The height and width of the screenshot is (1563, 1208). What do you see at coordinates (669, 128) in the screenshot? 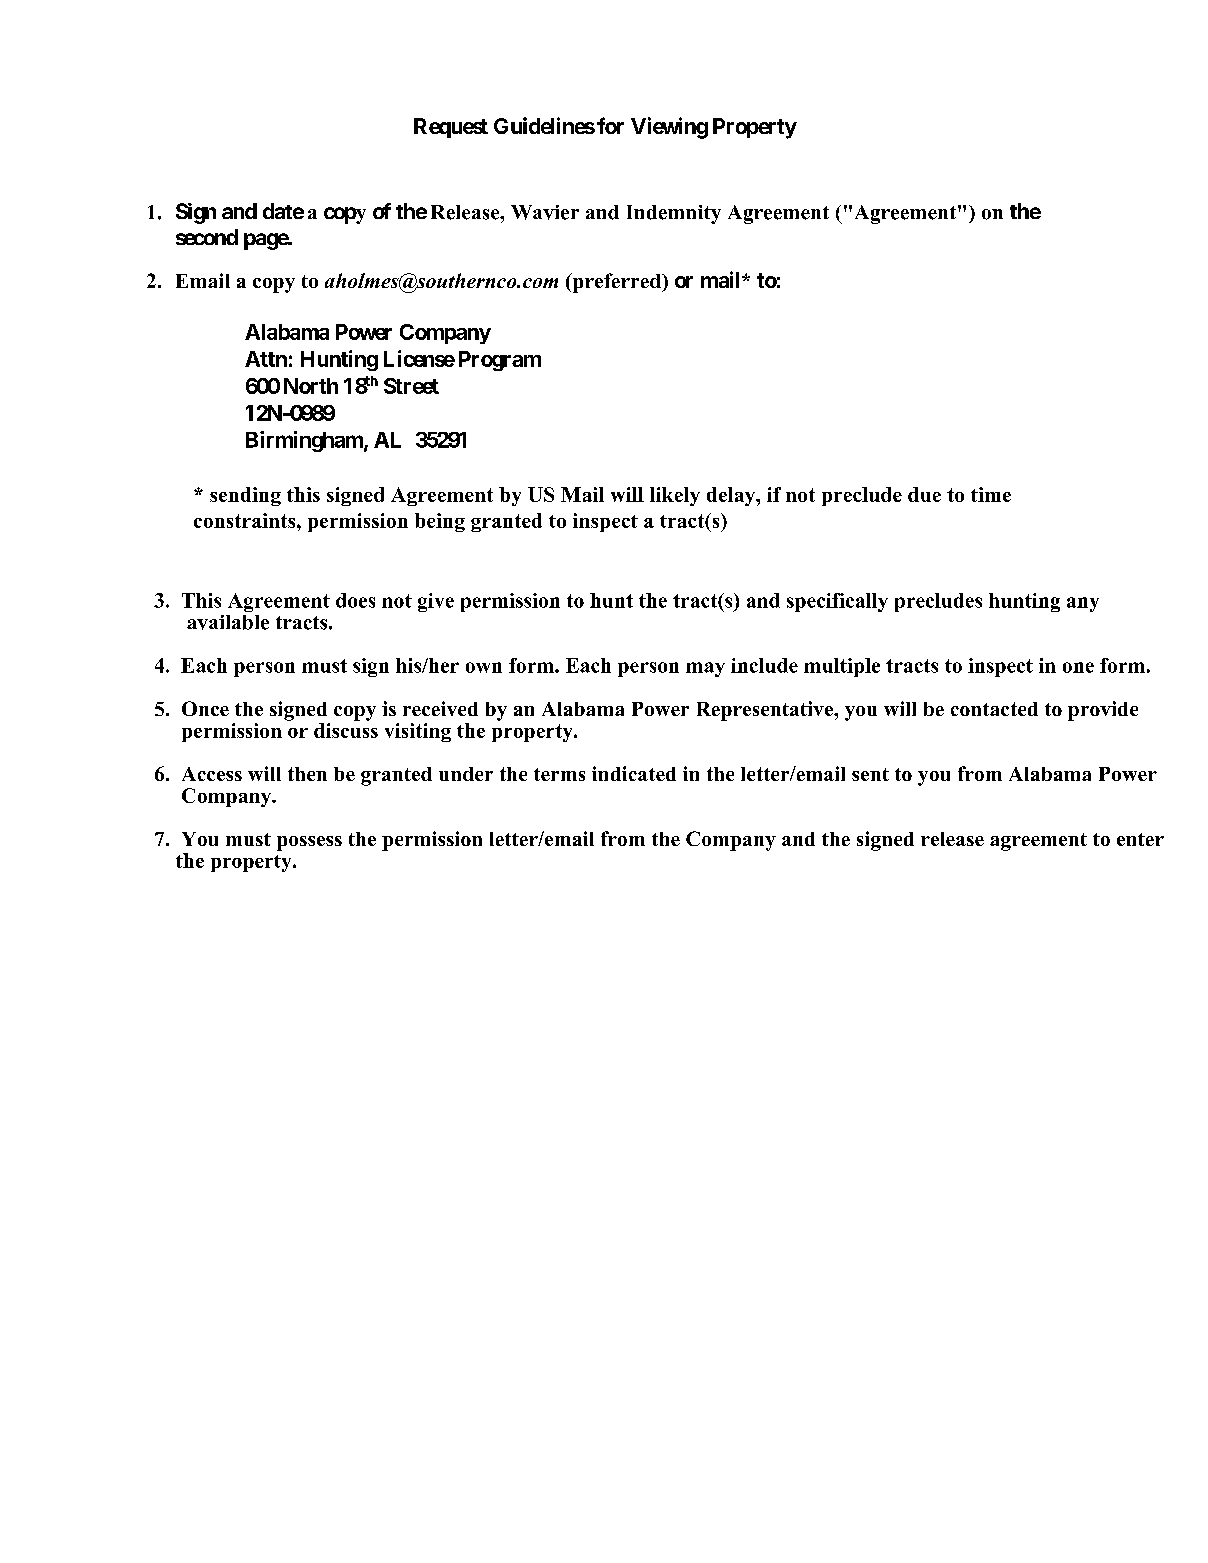
I see `Viewing` at bounding box center [669, 128].
